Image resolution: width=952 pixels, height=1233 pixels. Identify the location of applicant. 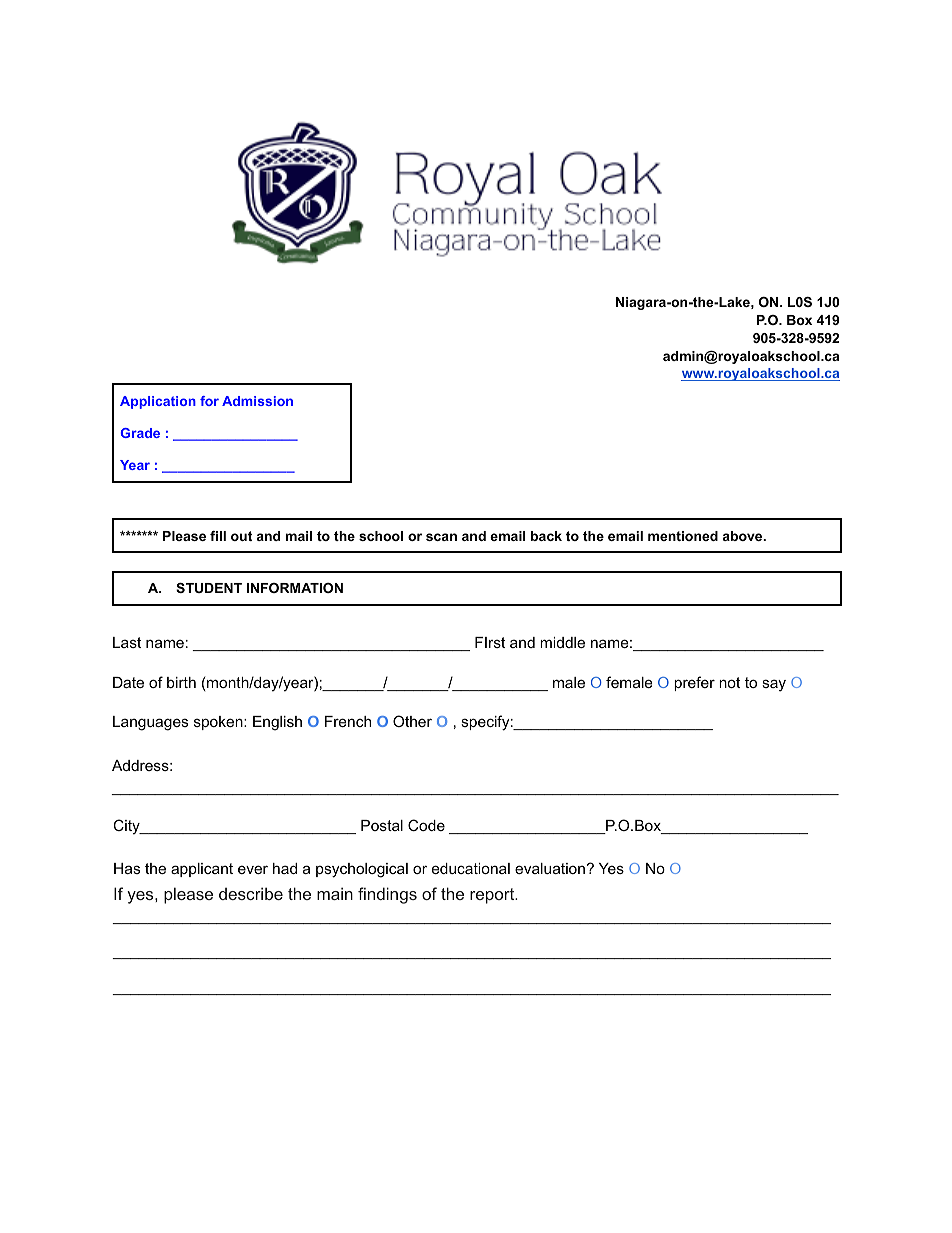
(202, 870).
